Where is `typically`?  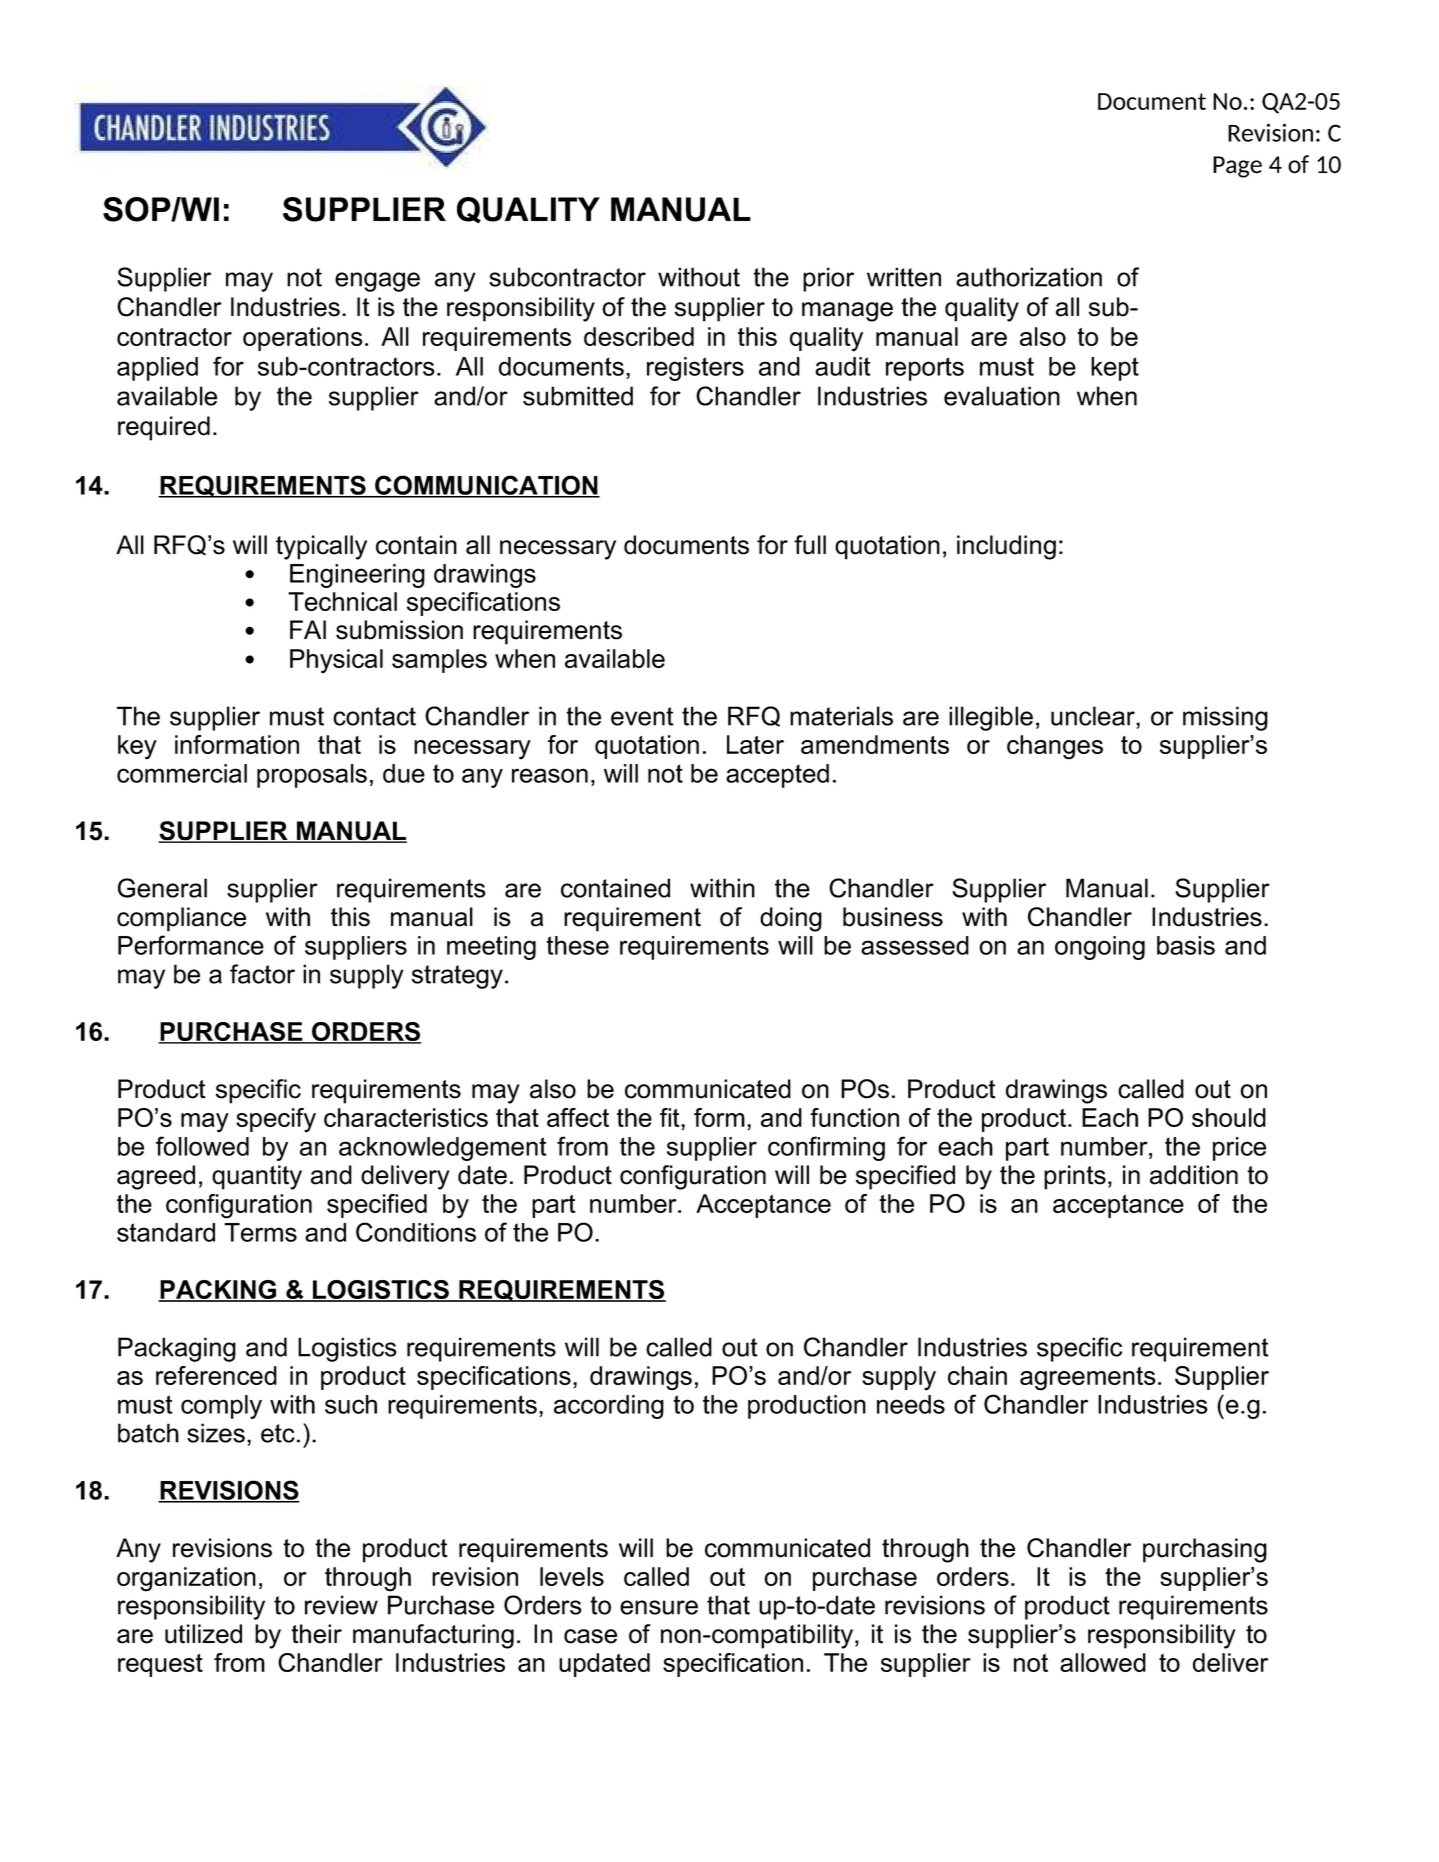
typically is located at coordinates (321, 547).
